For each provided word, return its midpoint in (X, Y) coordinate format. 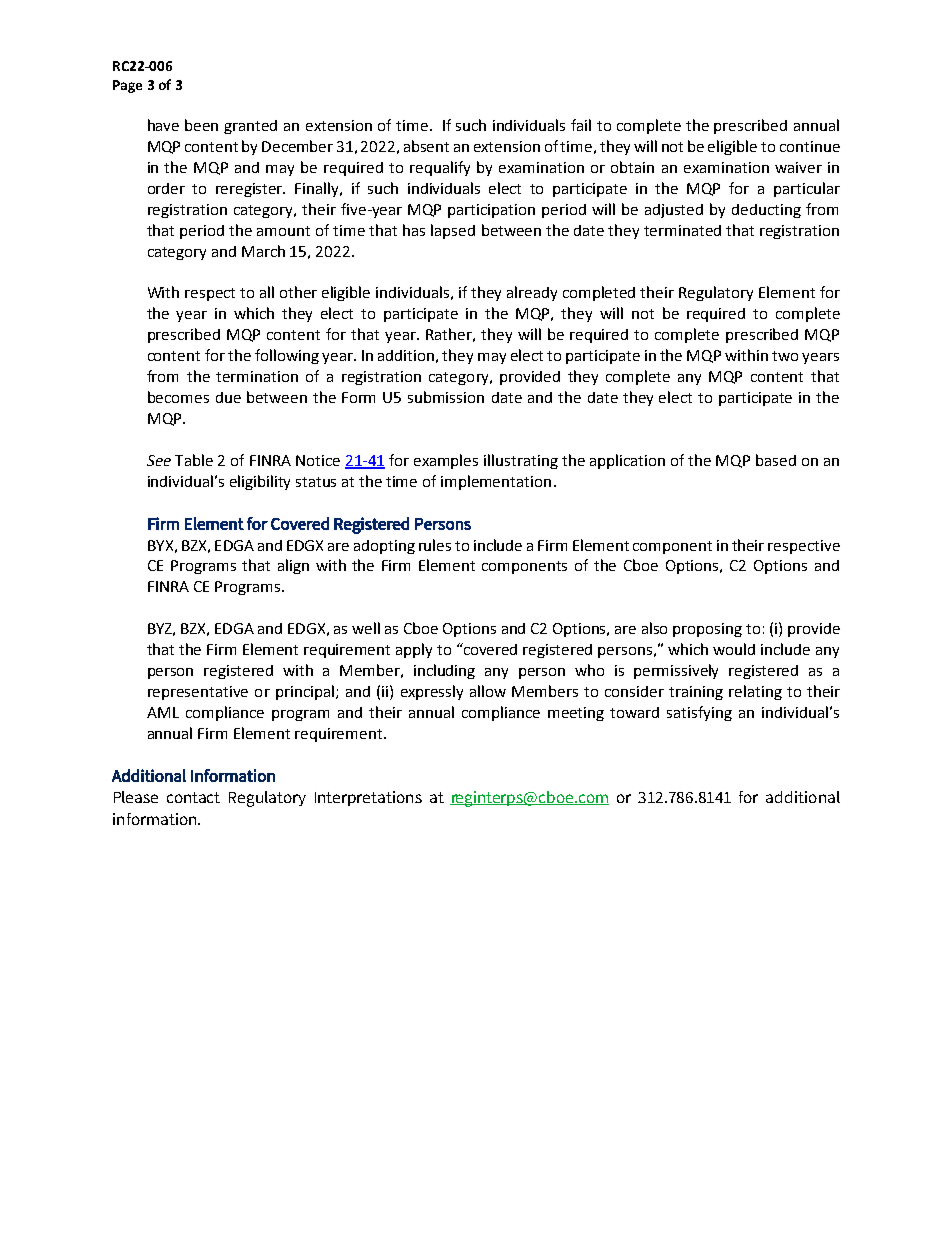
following (287, 356)
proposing (707, 630)
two (785, 356)
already (532, 293)
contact (193, 797)
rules (435, 545)
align (293, 566)
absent (426, 146)
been (201, 125)
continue (810, 146)
